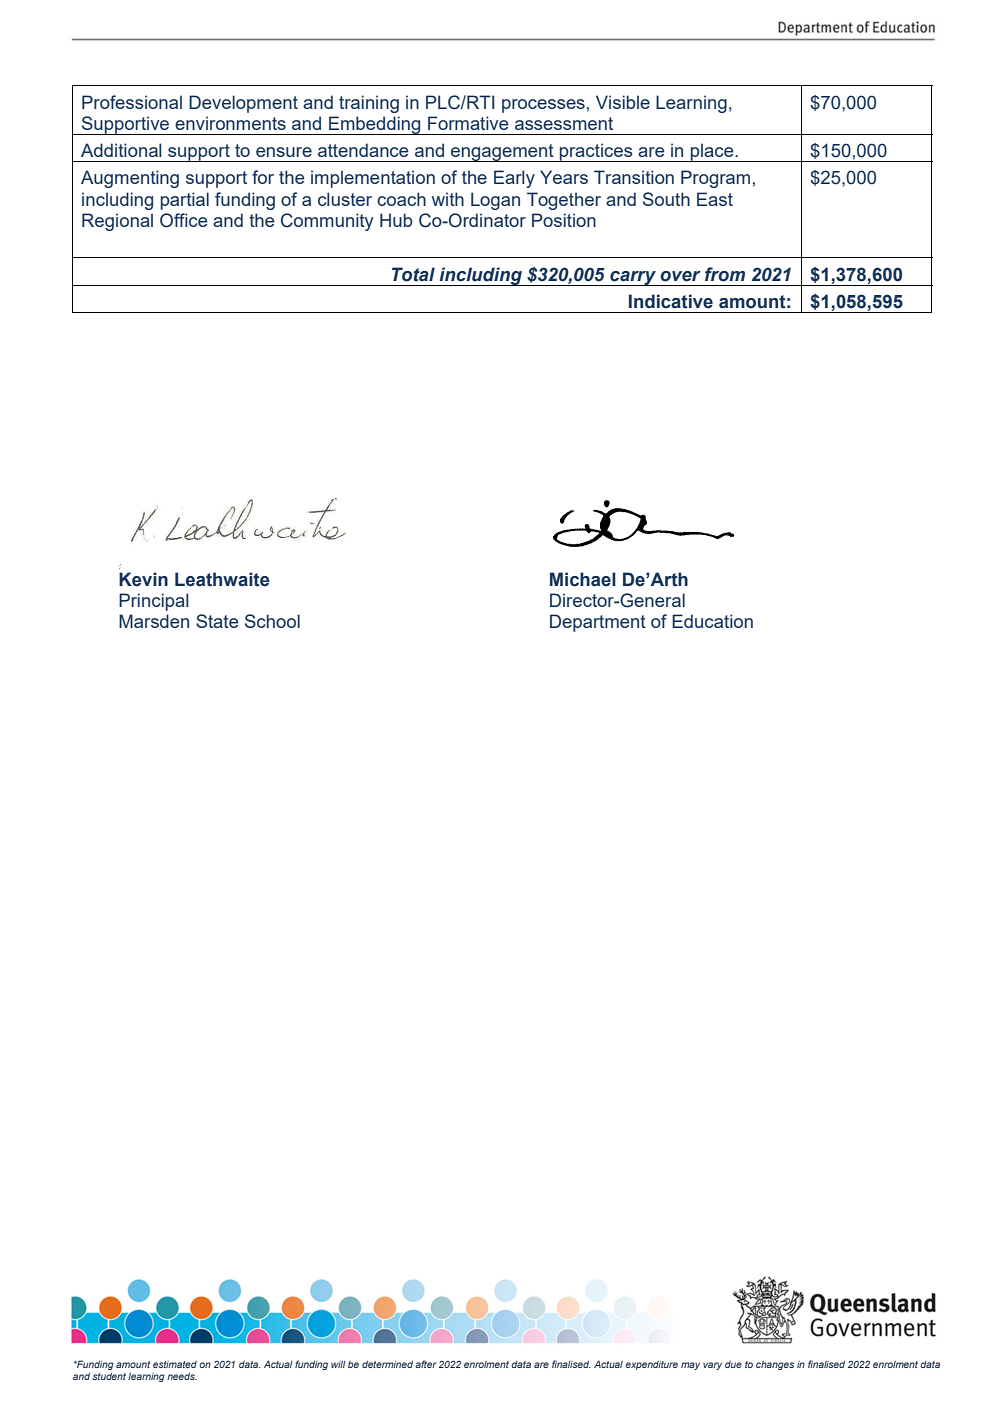 The width and height of the screenshot is (1004, 1420). What do you see at coordinates (671, 301) in the screenshot?
I see `Indicative` at bounding box center [671, 301].
